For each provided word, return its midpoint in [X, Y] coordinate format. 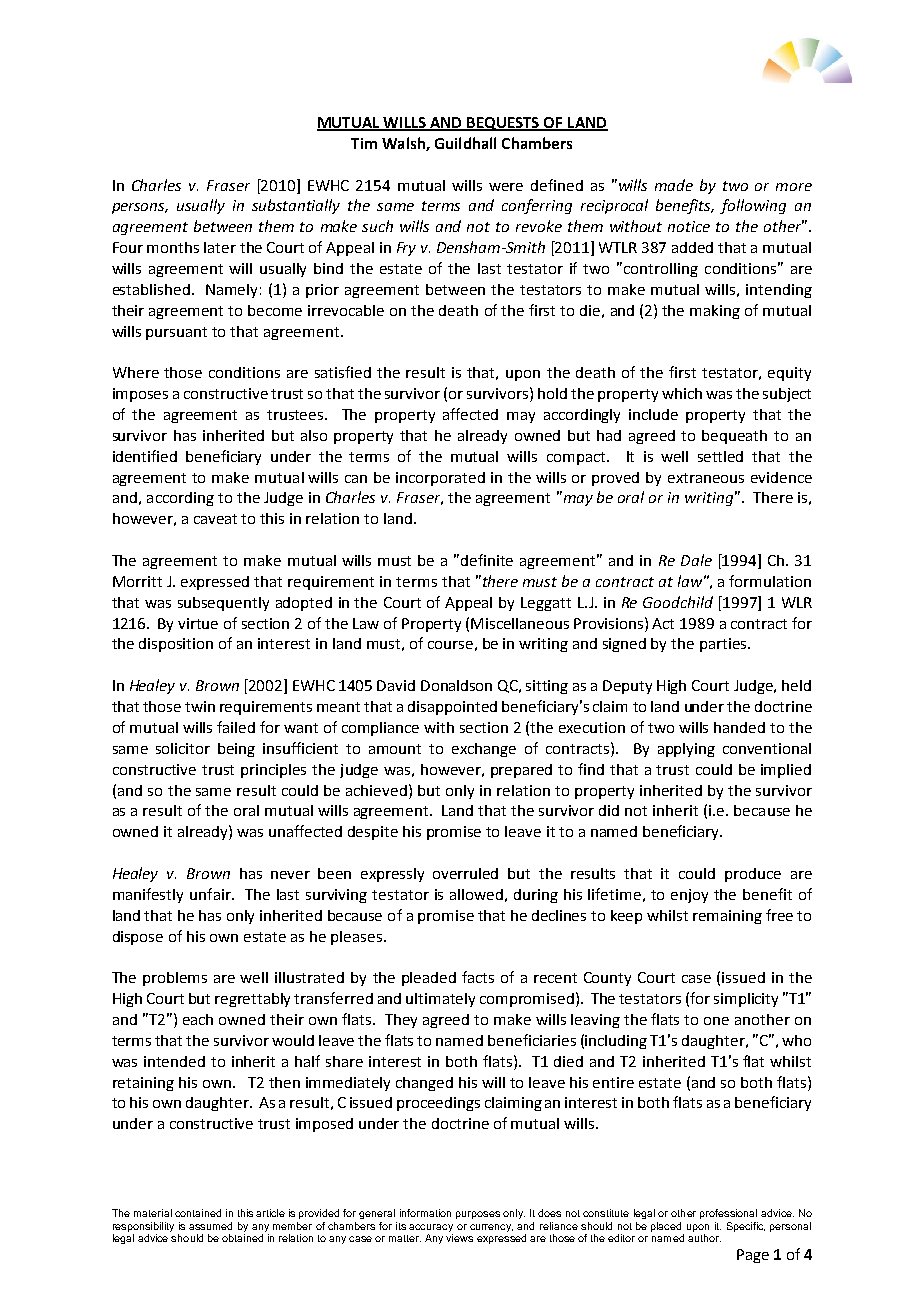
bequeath [734, 437]
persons [140, 208]
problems [175, 979]
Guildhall [465, 143]
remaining [727, 917]
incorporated [440, 479]
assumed [210, 1226]
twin [200, 706]
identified [145, 456]
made [674, 185]
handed [739, 727]
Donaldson [456, 685]
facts [478, 977]
